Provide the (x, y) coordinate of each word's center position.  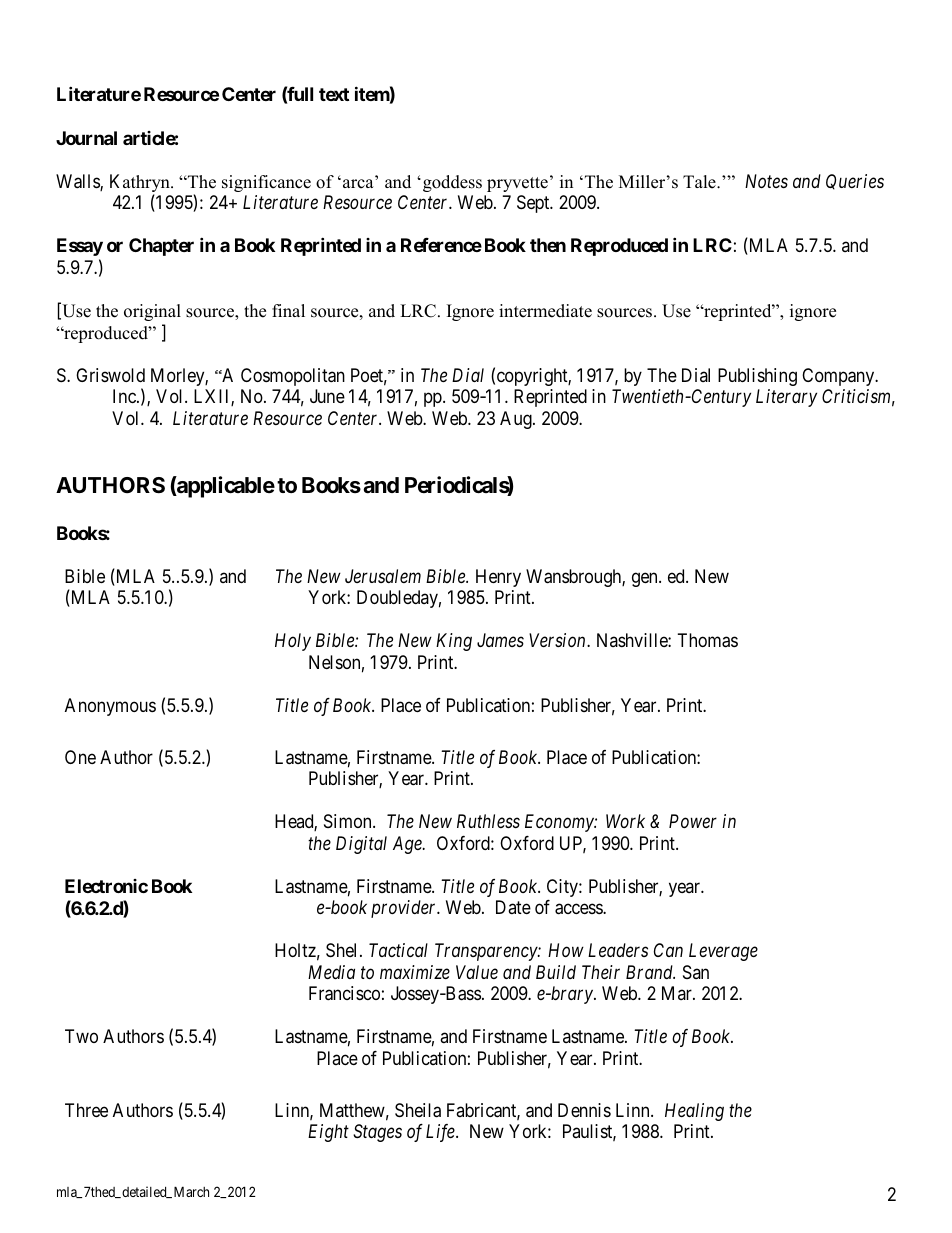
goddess (452, 183)
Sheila (418, 1110)
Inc (125, 396)
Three (86, 1110)
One (80, 757)
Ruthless (488, 821)
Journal (86, 138)
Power (693, 821)
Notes (766, 181)
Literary (786, 398)
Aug (517, 420)
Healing (694, 1112)
